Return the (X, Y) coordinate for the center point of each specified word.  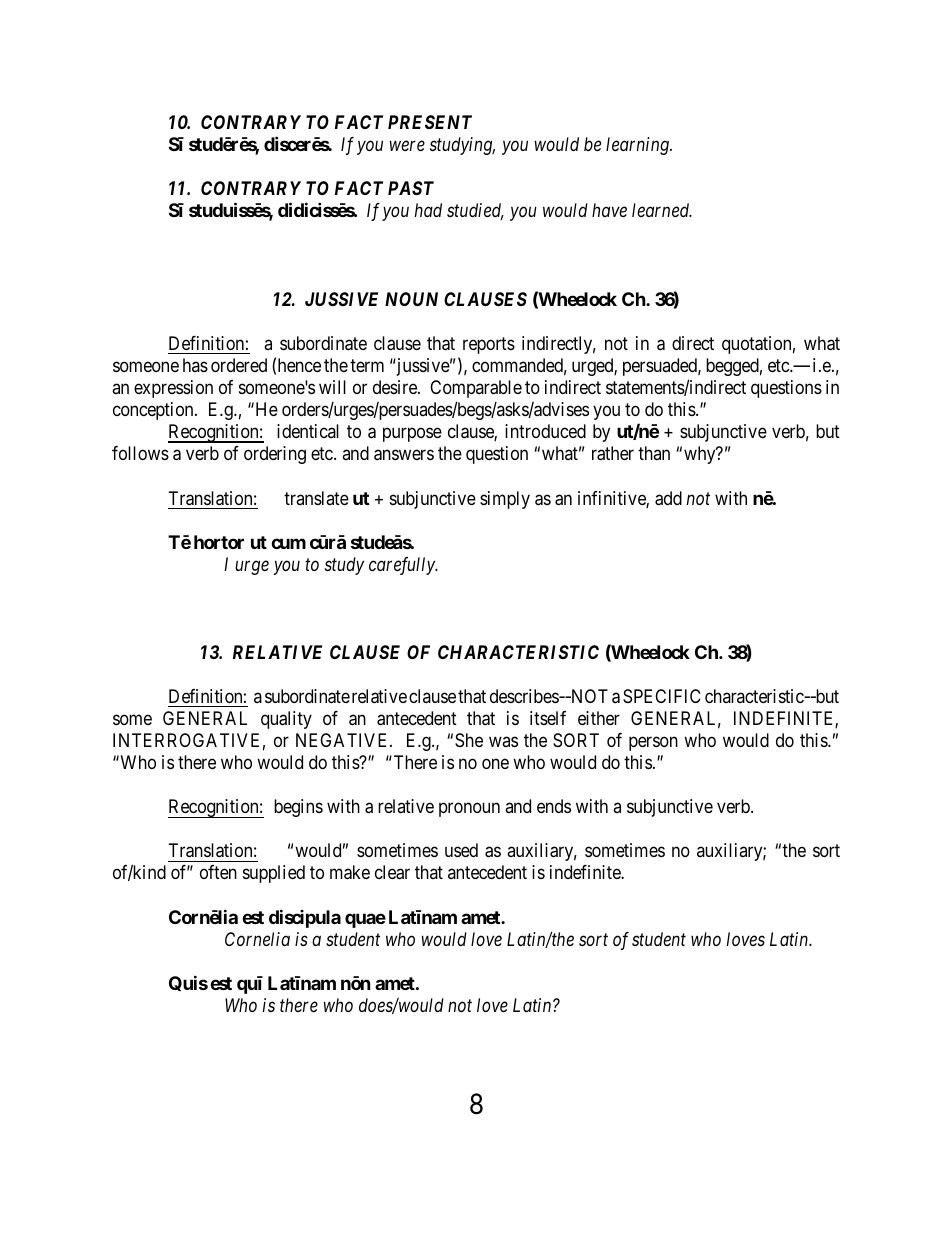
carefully (403, 566)
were (407, 146)
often (218, 872)
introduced (545, 431)
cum (288, 543)
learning (638, 146)
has (195, 365)
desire (396, 387)
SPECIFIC (662, 696)
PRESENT (430, 122)
